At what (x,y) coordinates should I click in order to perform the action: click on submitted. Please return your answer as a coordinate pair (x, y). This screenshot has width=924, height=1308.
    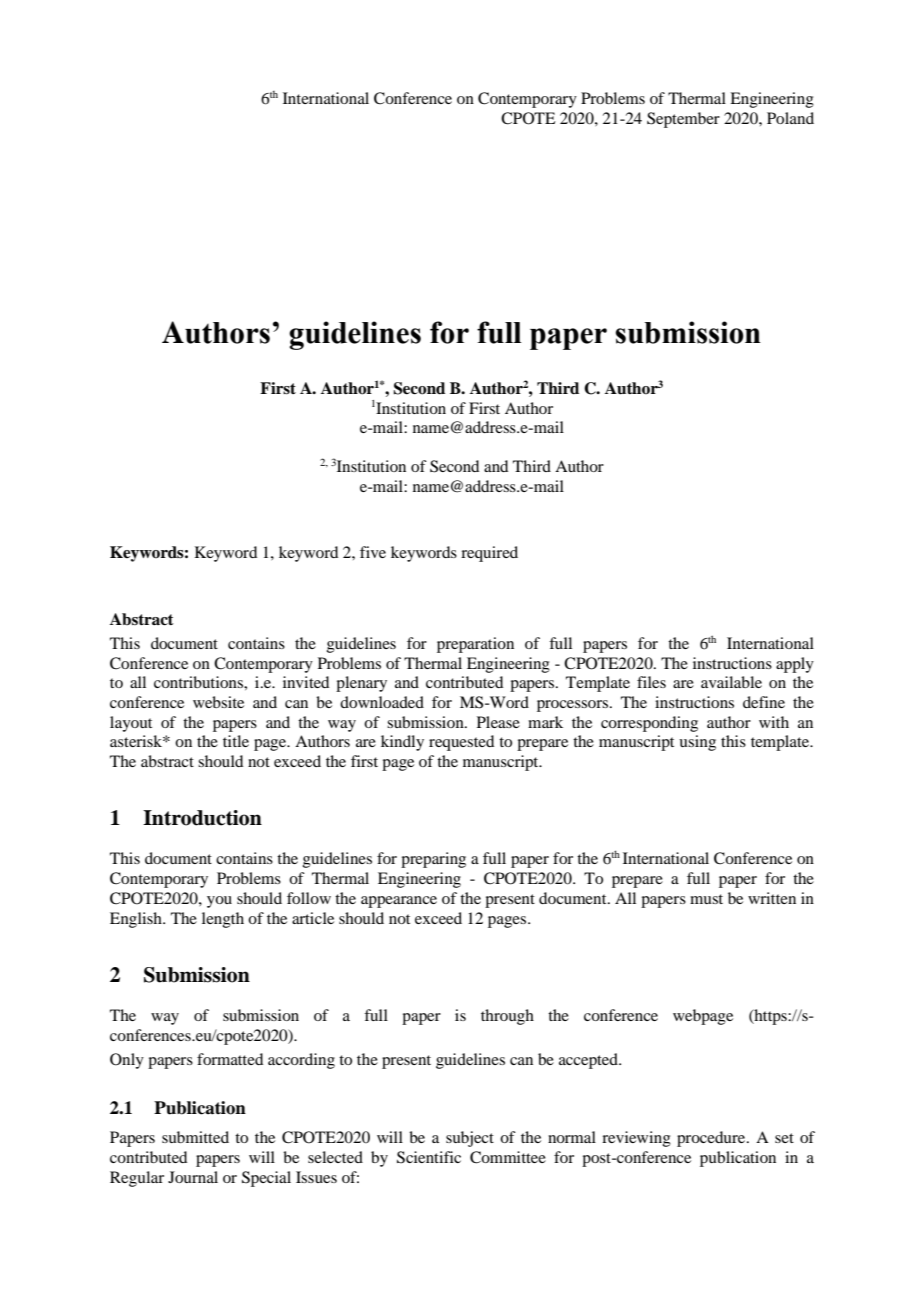
    Looking at the image, I should click on (195, 1137).
